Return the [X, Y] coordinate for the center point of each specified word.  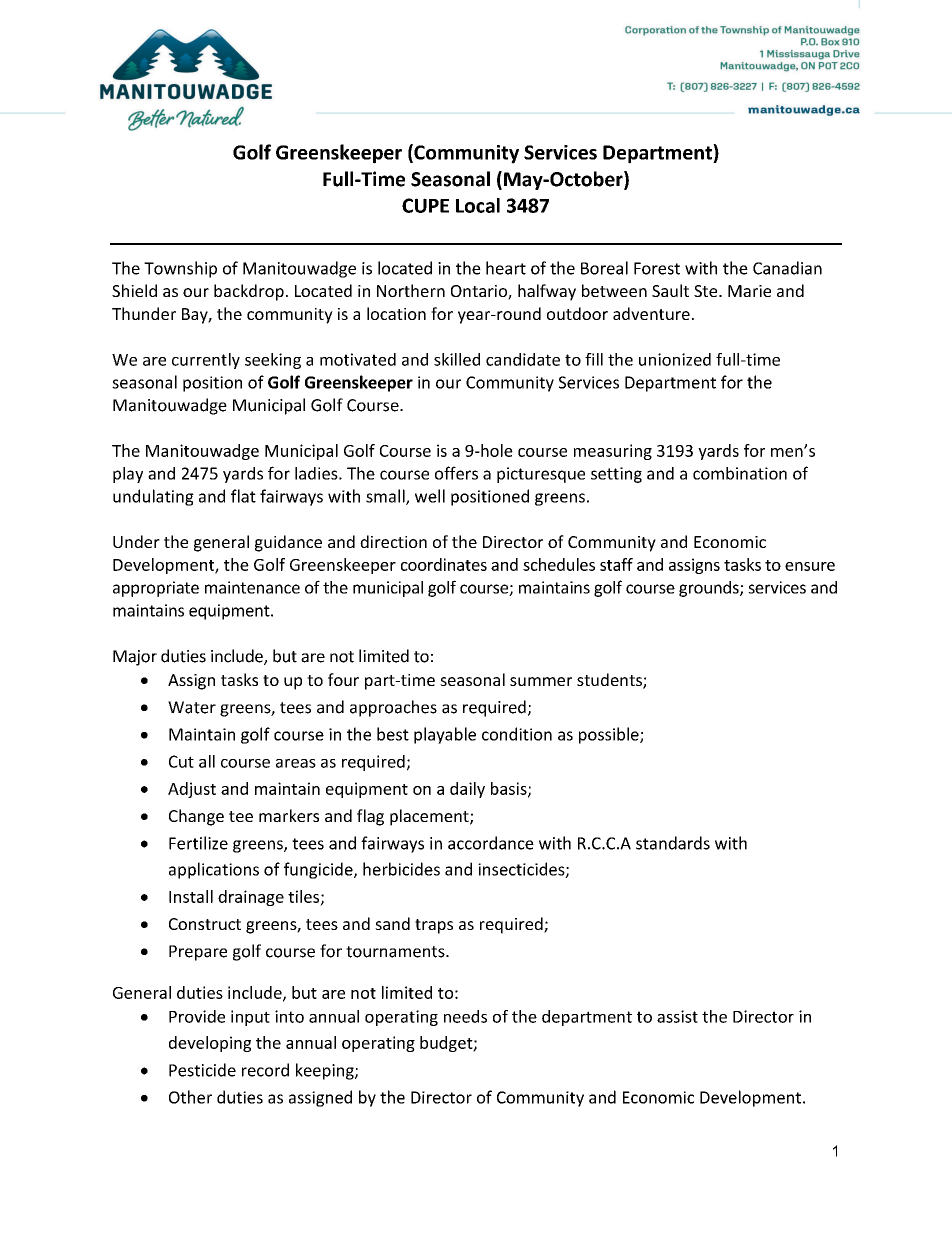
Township [180, 269]
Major [135, 658]
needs [465, 1016]
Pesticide [202, 1070]
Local [478, 205]
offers [456, 473]
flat [243, 496]
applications [214, 870]
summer [541, 681]
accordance [491, 843]
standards [673, 843]
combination [740, 473]
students [610, 681]
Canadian [787, 268]
